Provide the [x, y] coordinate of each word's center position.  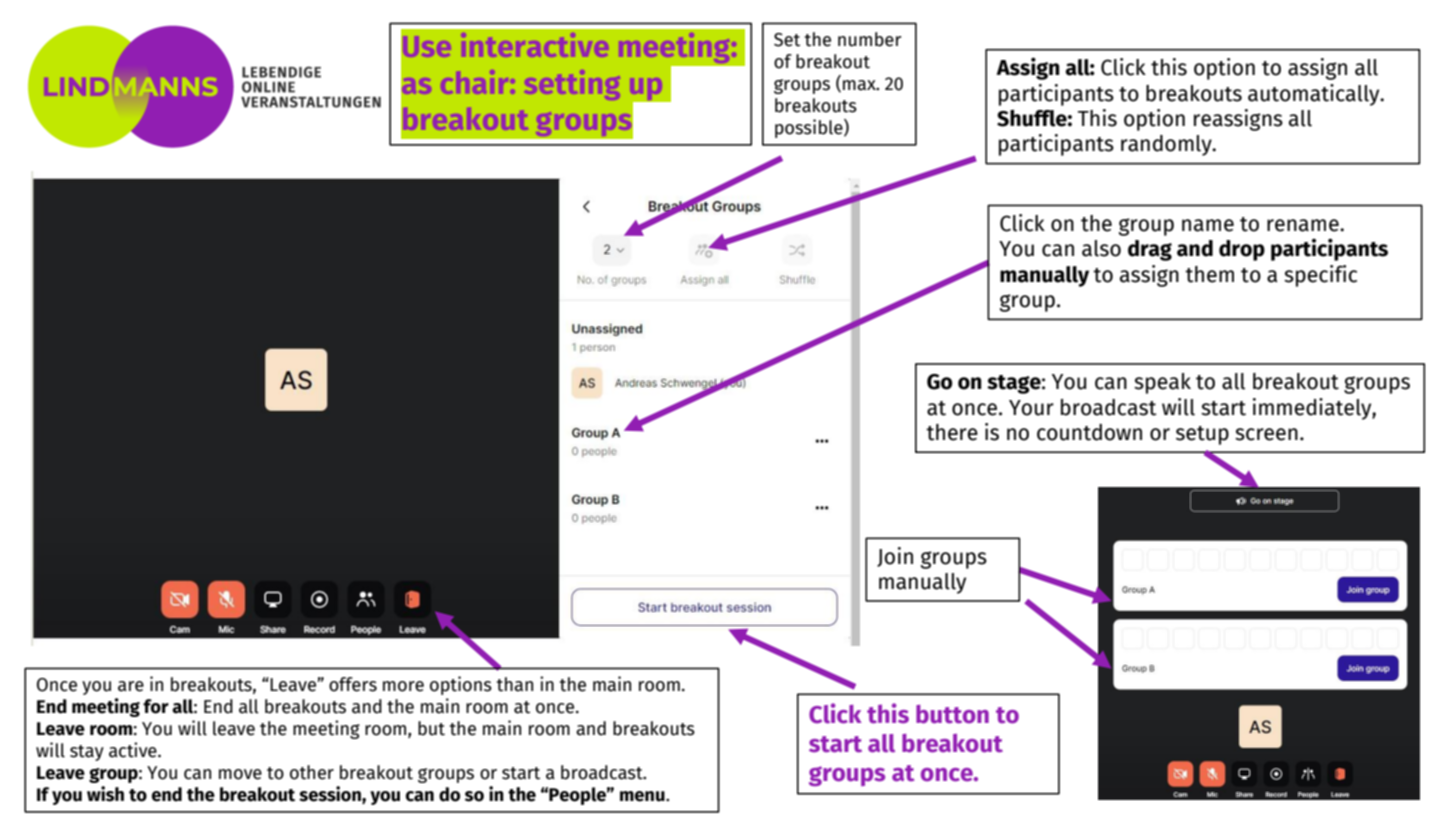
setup [1202, 435]
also [1101, 248]
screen [1266, 434]
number [869, 39]
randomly [1167, 145]
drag [1150, 250]
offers [353, 684]
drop [1242, 250]
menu [643, 796]
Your [1031, 408]
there [952, 432]
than [515, 684]
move [240, 774]
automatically [1315, 95]
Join [895, 557]
